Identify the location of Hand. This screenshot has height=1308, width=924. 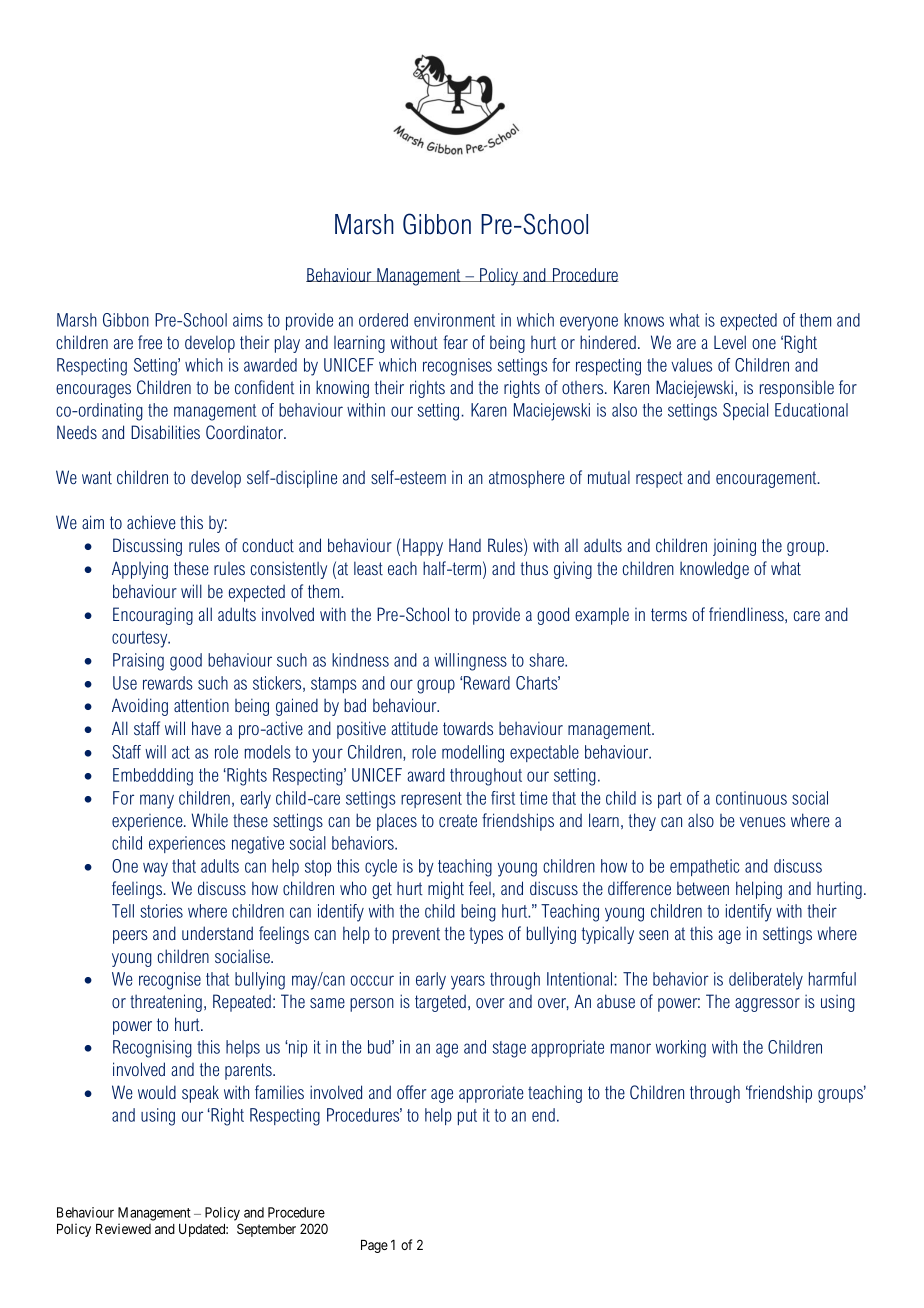
(465, 545).
